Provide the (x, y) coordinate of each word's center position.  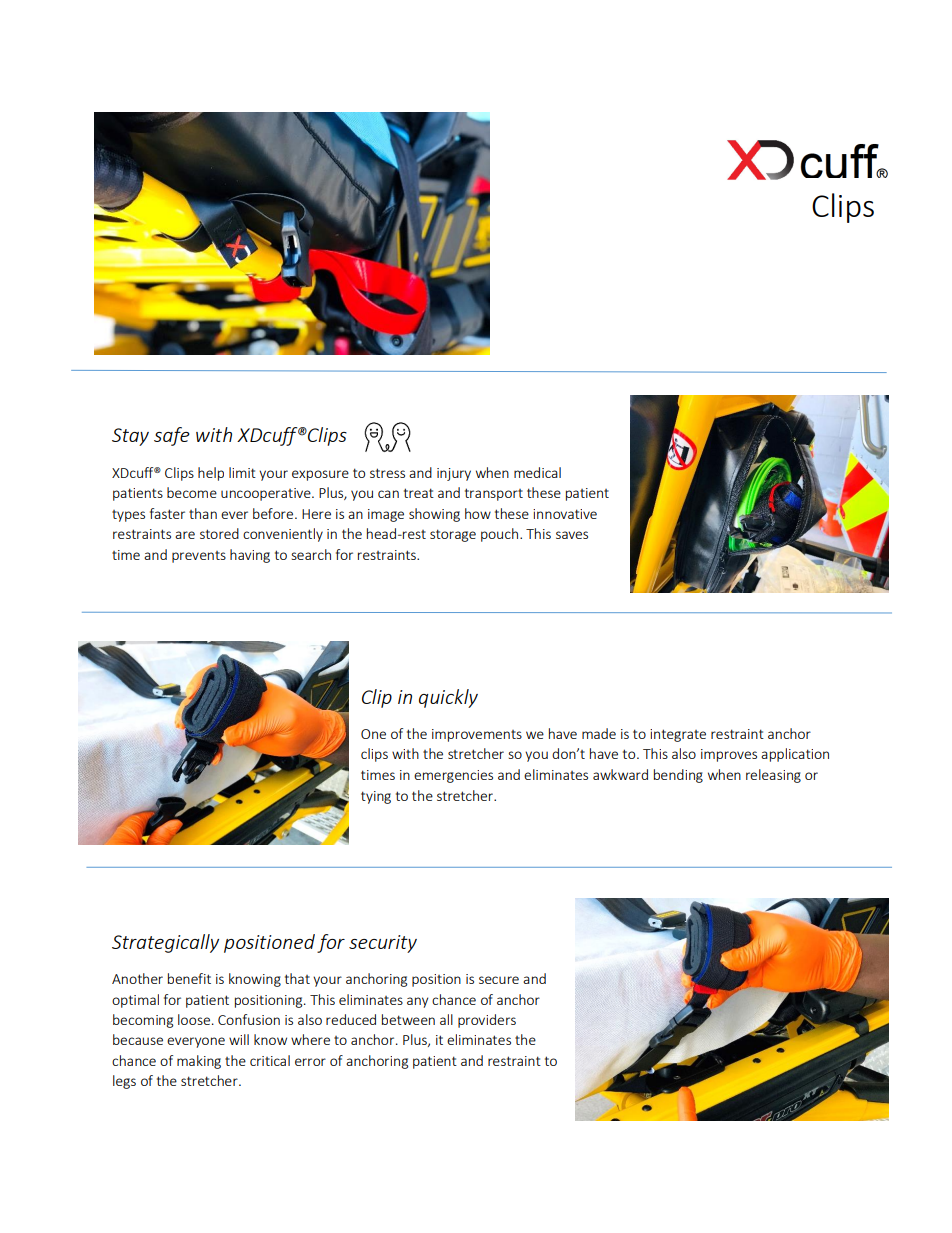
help (211, 474)
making (199, 1062)
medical (537, 472)
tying (376, 797)
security (383, 944)
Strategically (165, 943)
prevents (199, 557)
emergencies (453, 776)
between (408, 1019)
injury (454, 474)
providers (487, 1021)
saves (572, 535)
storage (453, 535)
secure (499, 980)
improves (729, 755)
